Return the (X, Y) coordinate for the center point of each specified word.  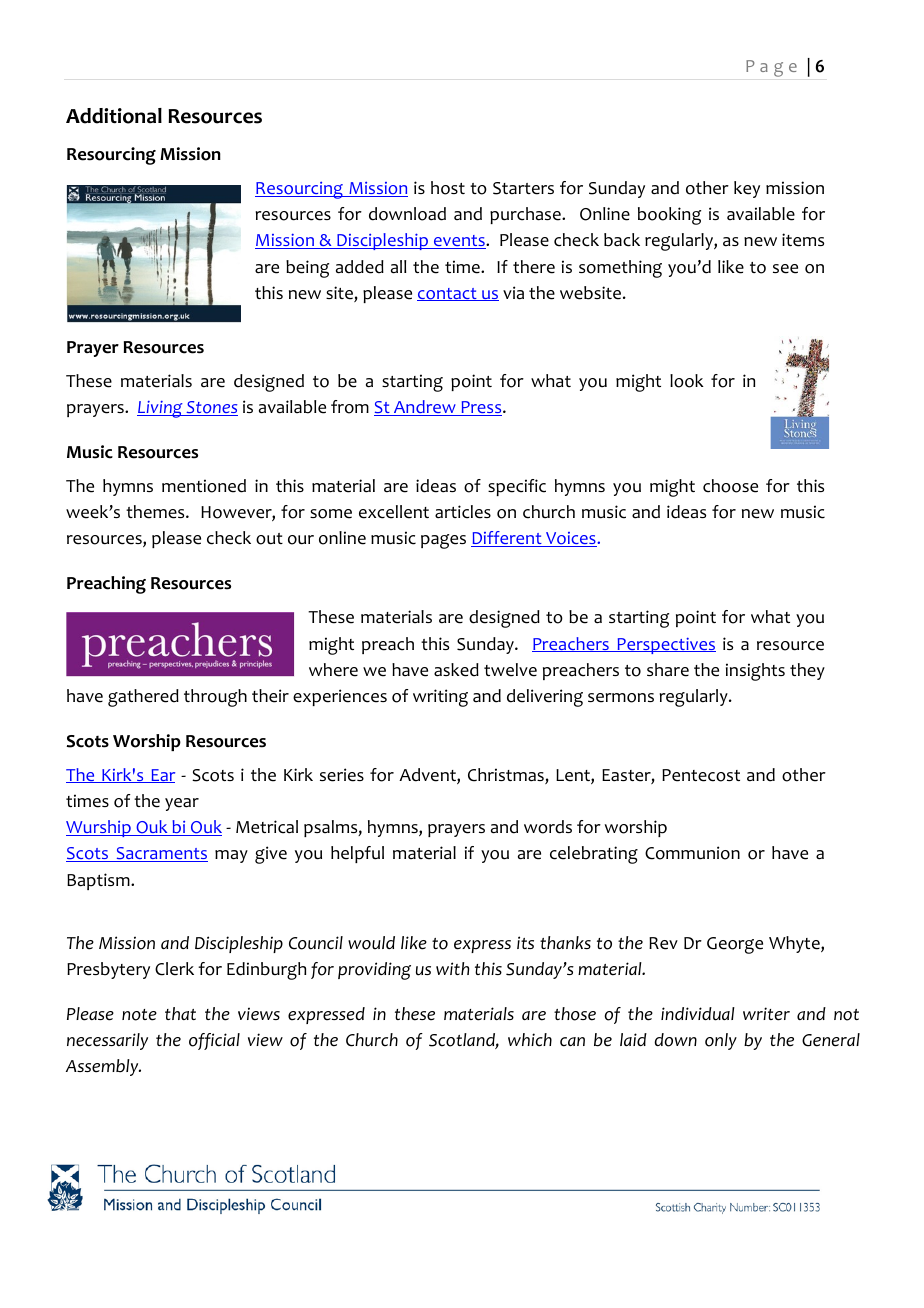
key (747, 189)
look (687, 381)
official (214, 1041)
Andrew (425, 408)
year (182, 804)
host (448, 188)
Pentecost (701, 775)
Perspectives (665, 645)
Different (507, 539)
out (269, 539)
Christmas (507, 776)
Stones (211, 408)
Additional (114, 116)
